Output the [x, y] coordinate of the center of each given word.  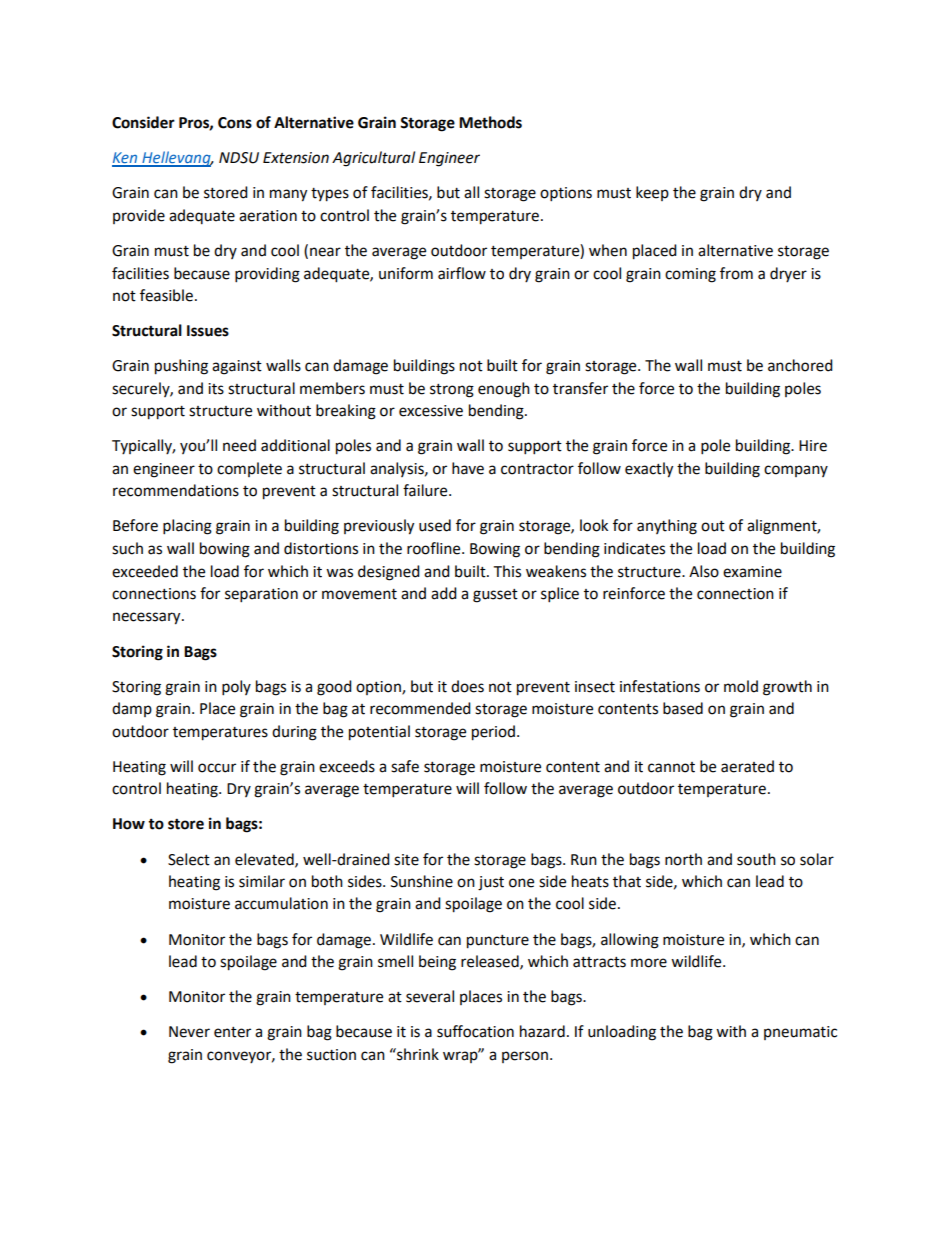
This [507, 571]
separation [261, 595]
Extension [296, 158]
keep [652, 193]
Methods [490, 122]
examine [752, 572]
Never [189, 1032]
